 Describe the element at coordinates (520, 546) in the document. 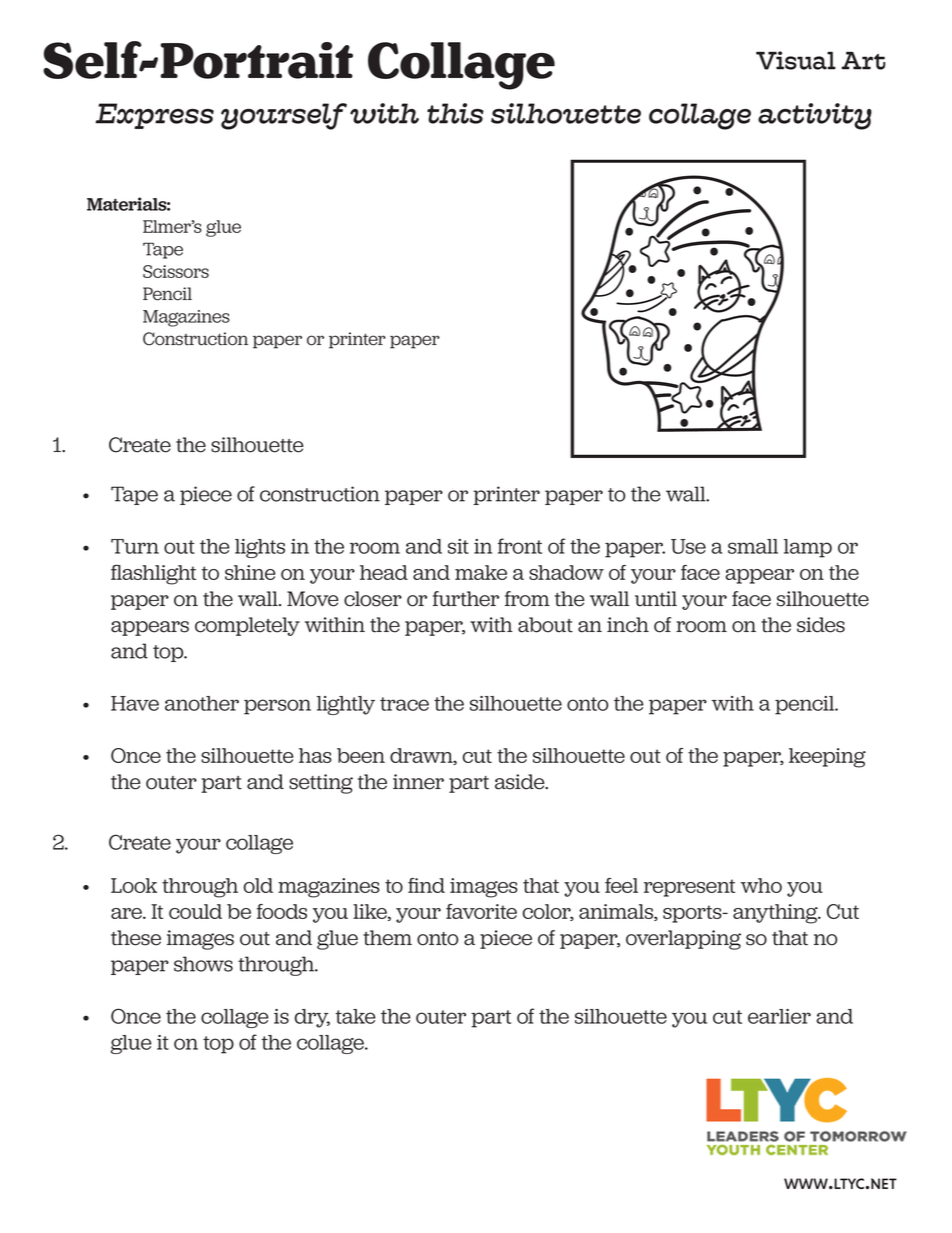

I see `front` at that location.
